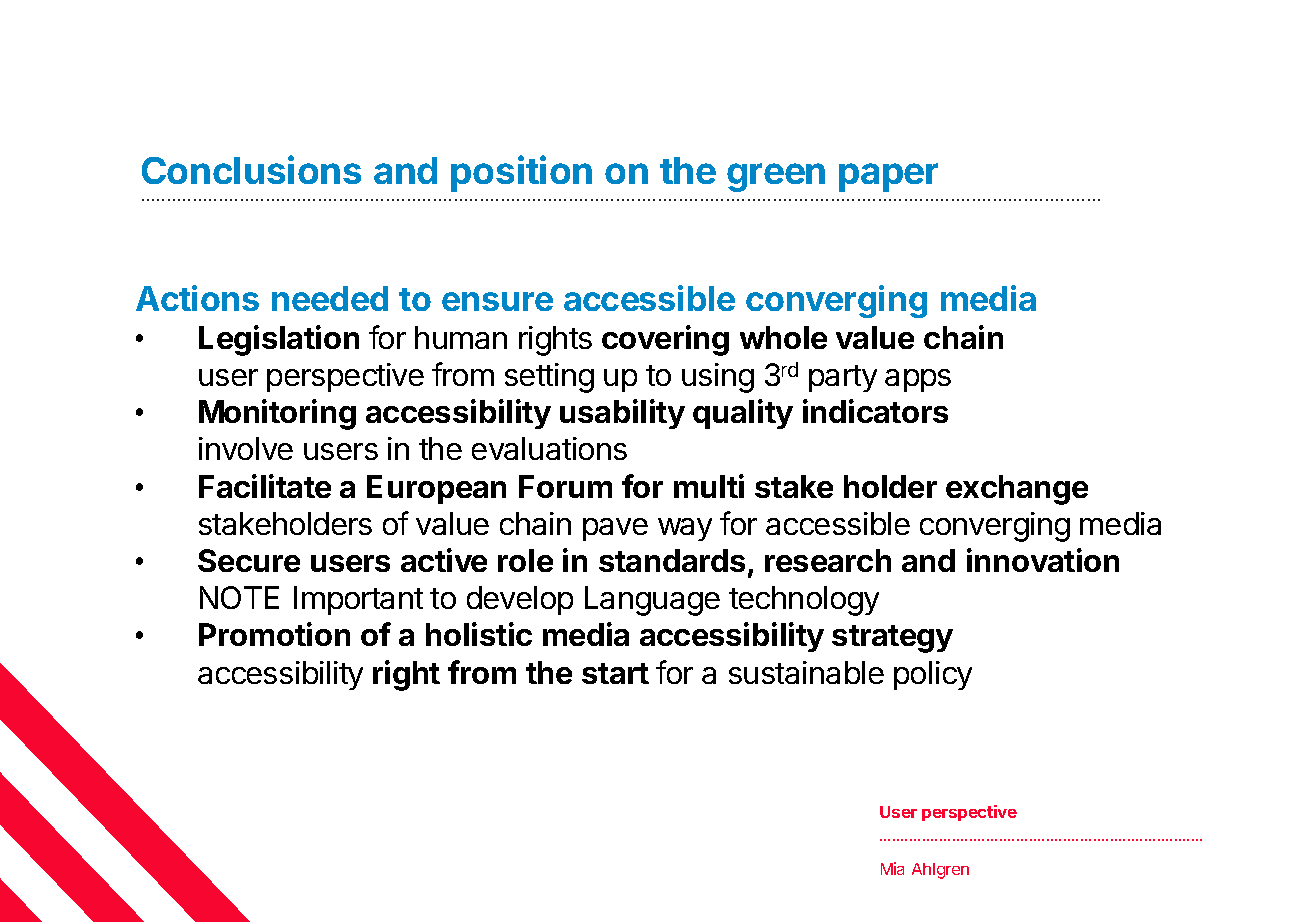 This document has width=1304, height=924. What do you see at coordinates (521, 173) in the document?
I see `position` at bounding box center [521, 173].
